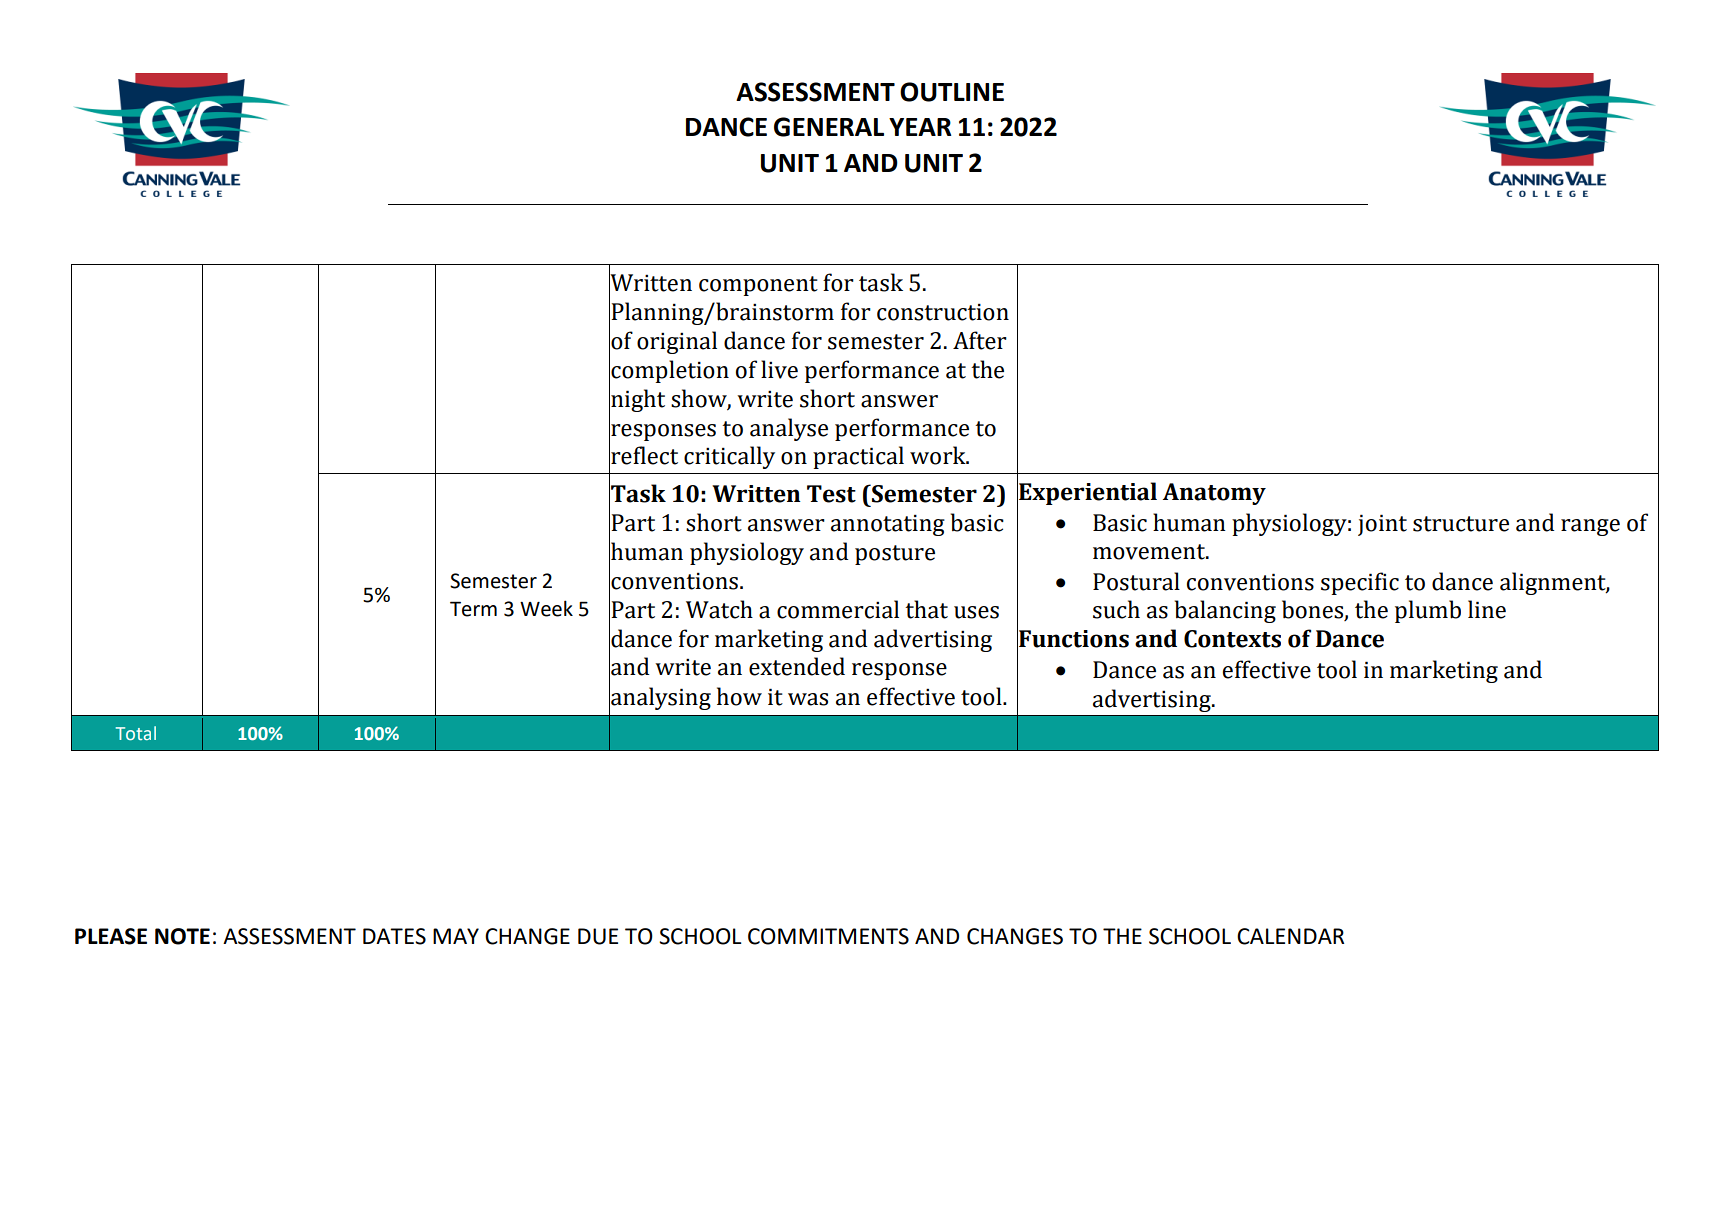 This screenshot has height=1222, width=1730. Describe the element at coordinates (394, 936) in the screenshot. I see `DATES` at that location.
